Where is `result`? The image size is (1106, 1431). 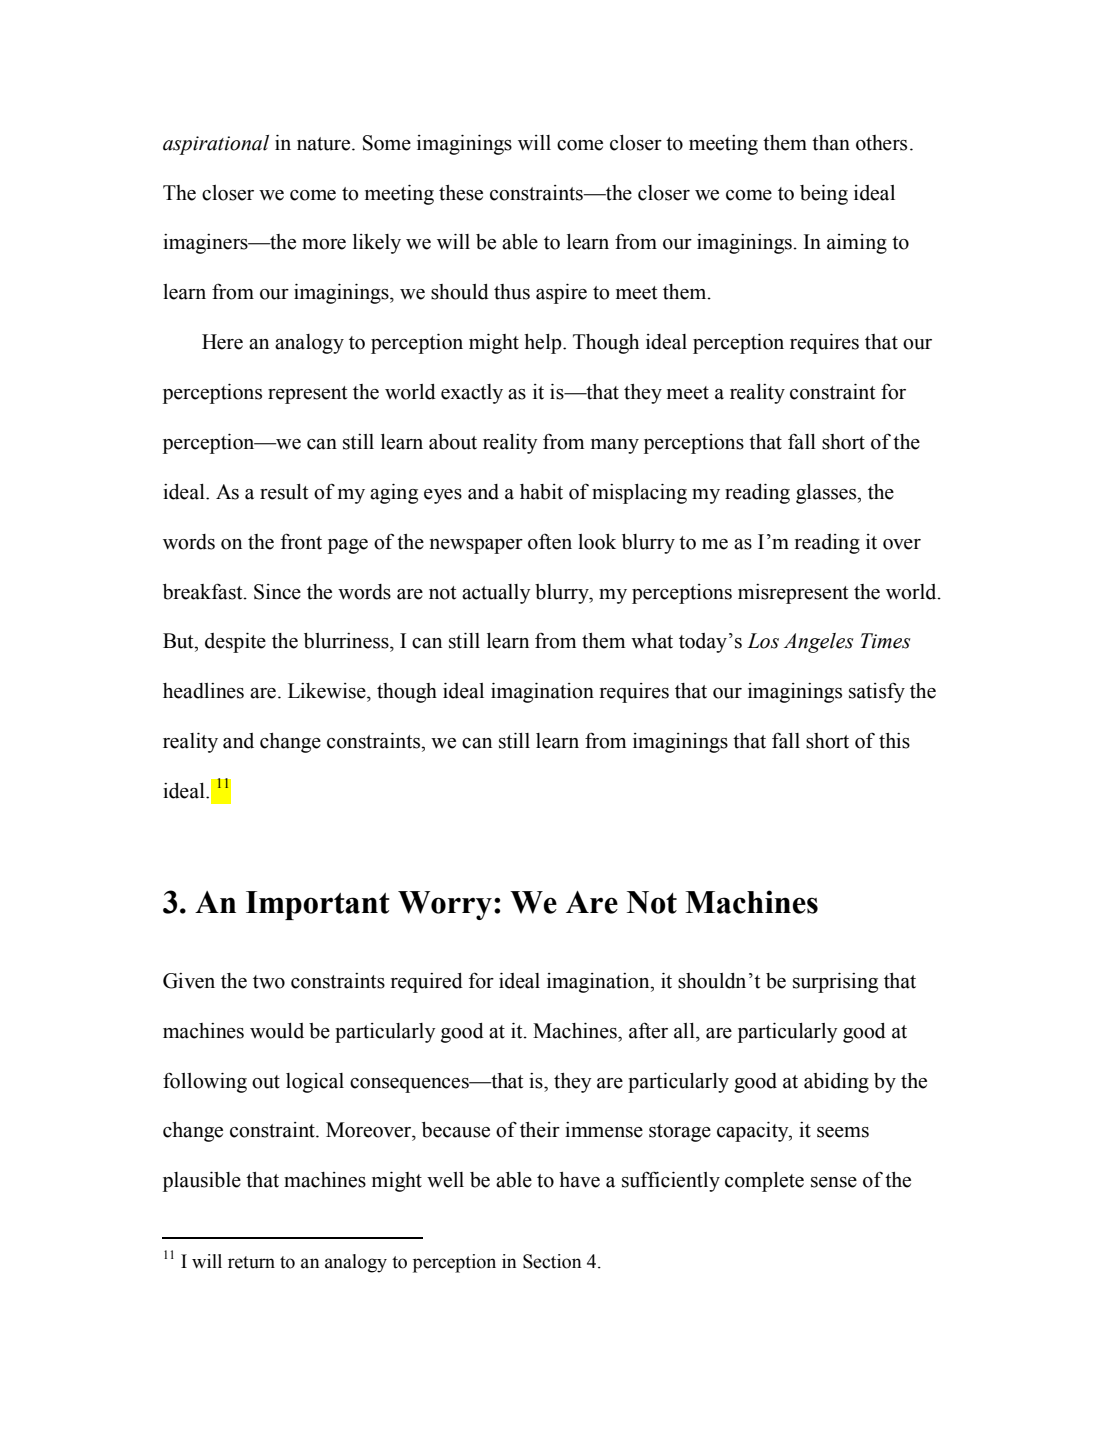
result is located at coordinates (284, 492).
